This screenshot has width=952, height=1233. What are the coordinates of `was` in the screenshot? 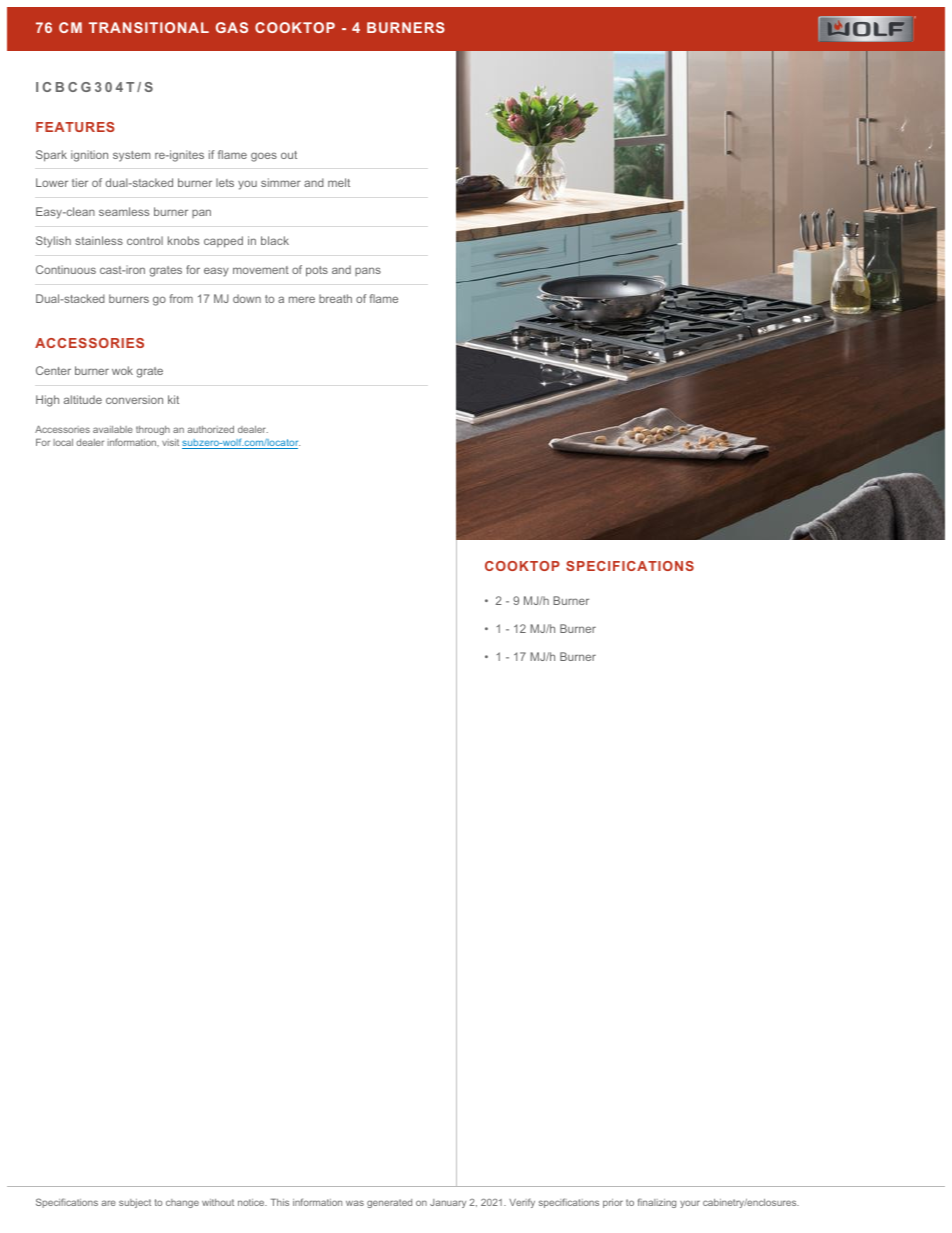 It's located at (355, 1203).
